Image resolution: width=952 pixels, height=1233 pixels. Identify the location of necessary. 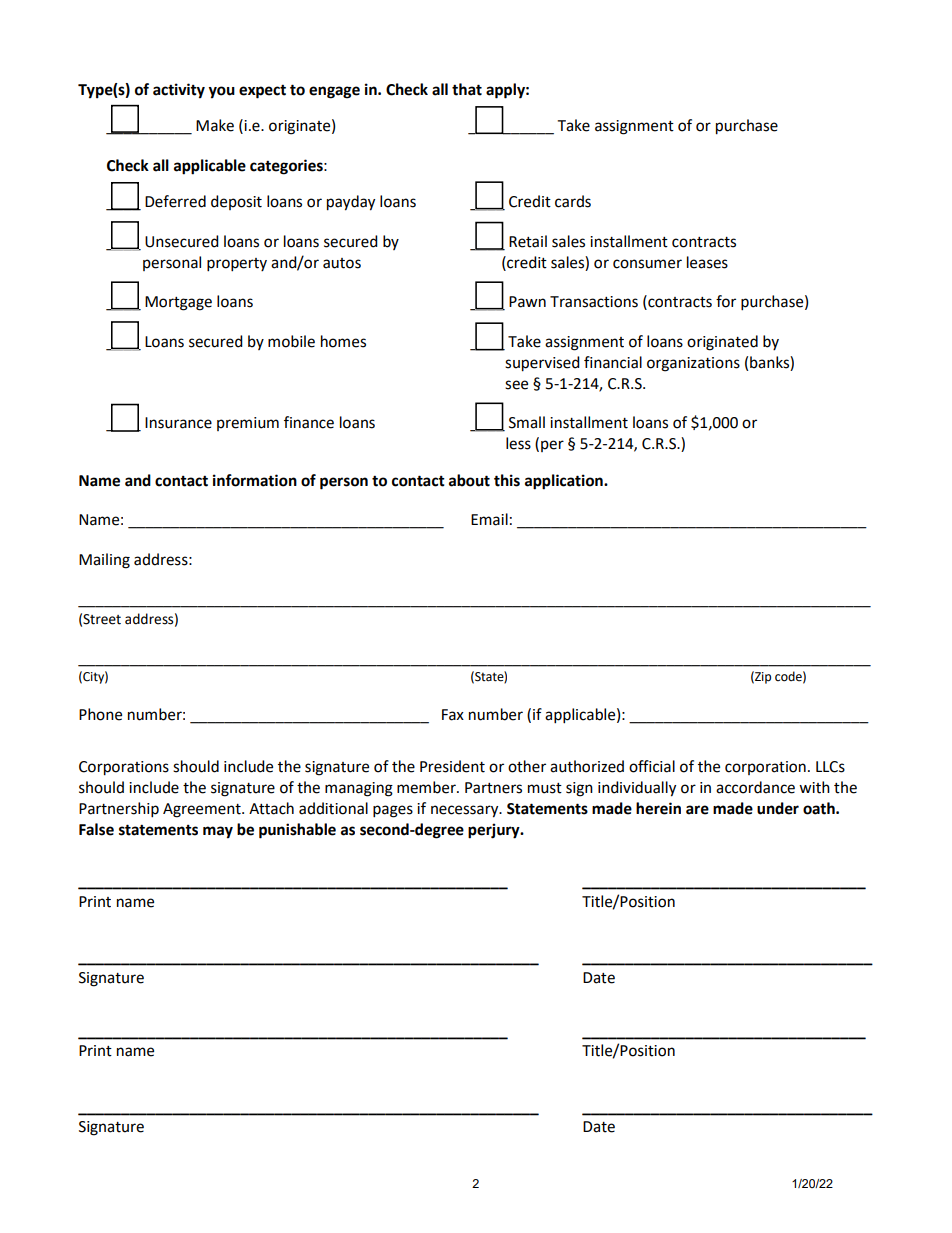
(466, 811).
